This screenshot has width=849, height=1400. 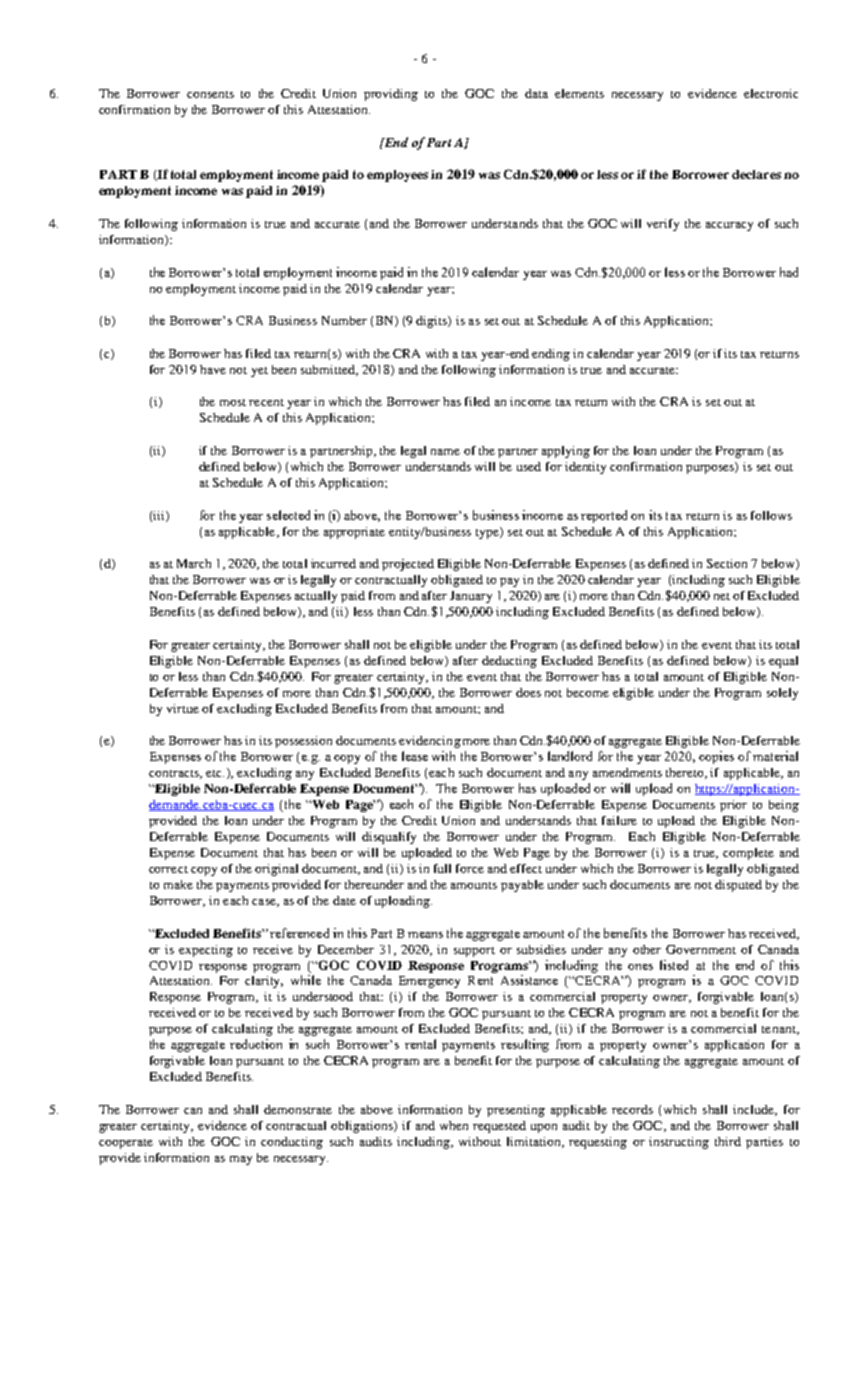 What do you see at coordinates (241, 1160) in the screenshot?
I see `may` at bounding box center [241, 1160].
